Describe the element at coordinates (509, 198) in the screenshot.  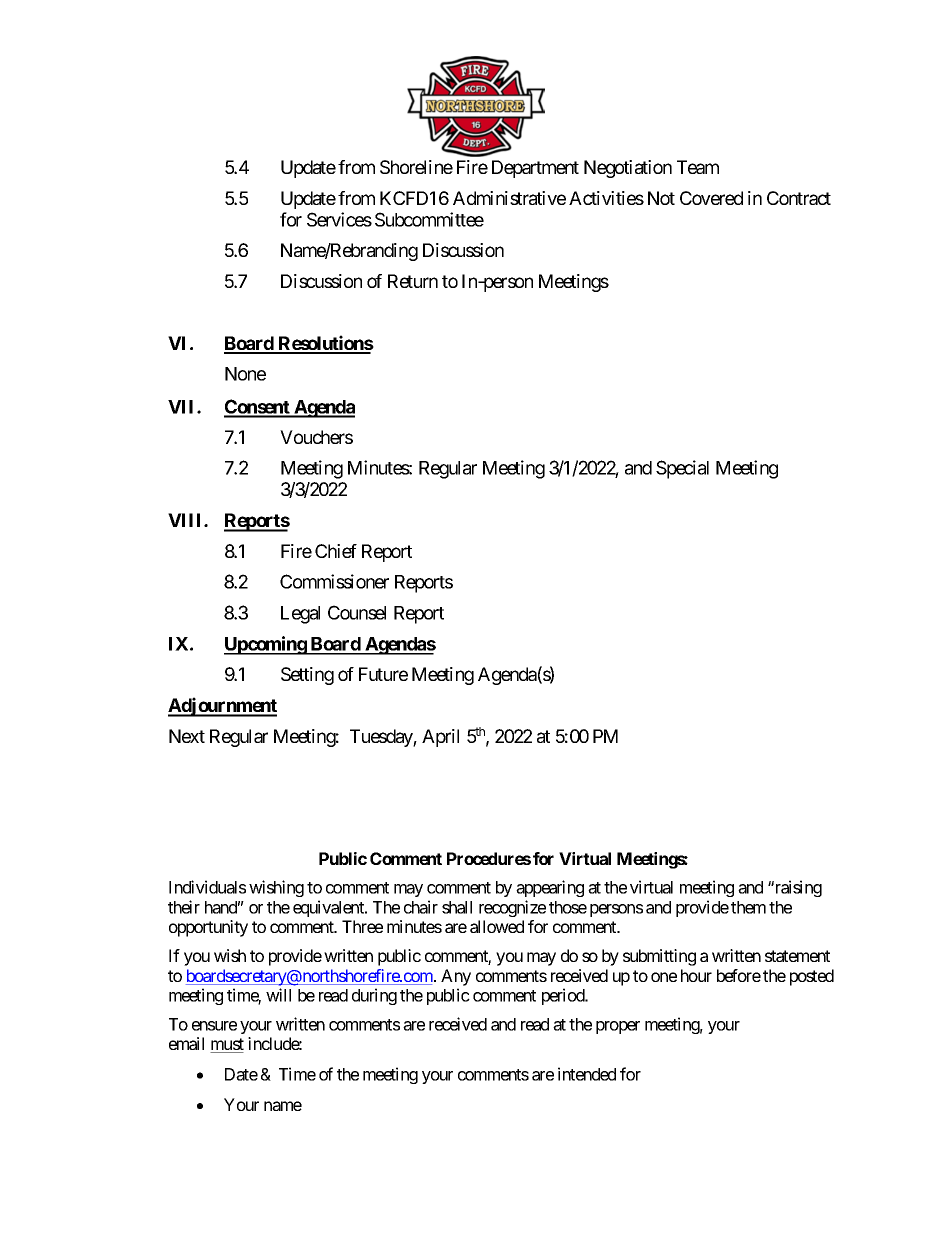
I see `Administrative` at that location.
